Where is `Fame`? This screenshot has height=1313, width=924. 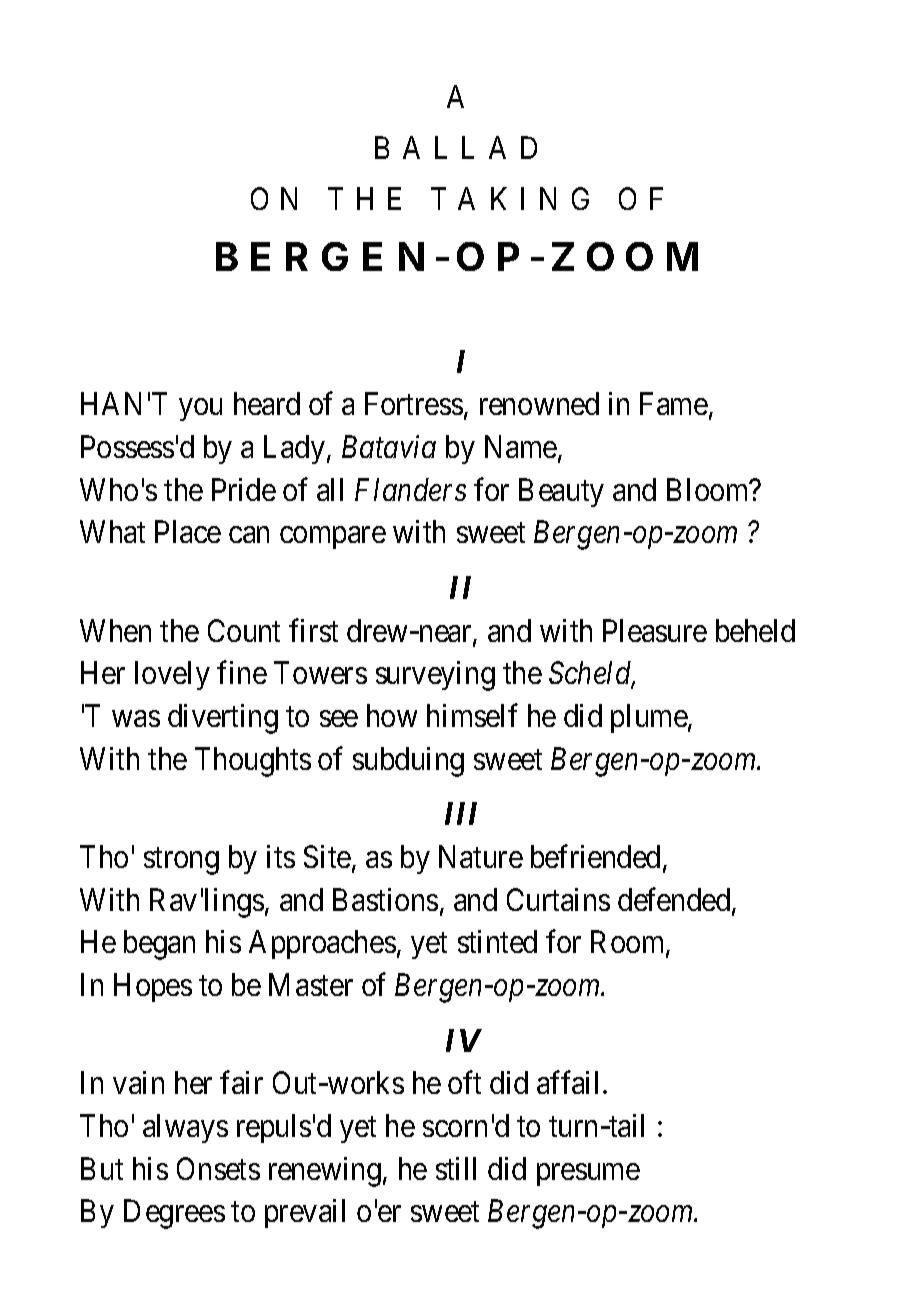 Fame is located at coordinates (674, 404).
